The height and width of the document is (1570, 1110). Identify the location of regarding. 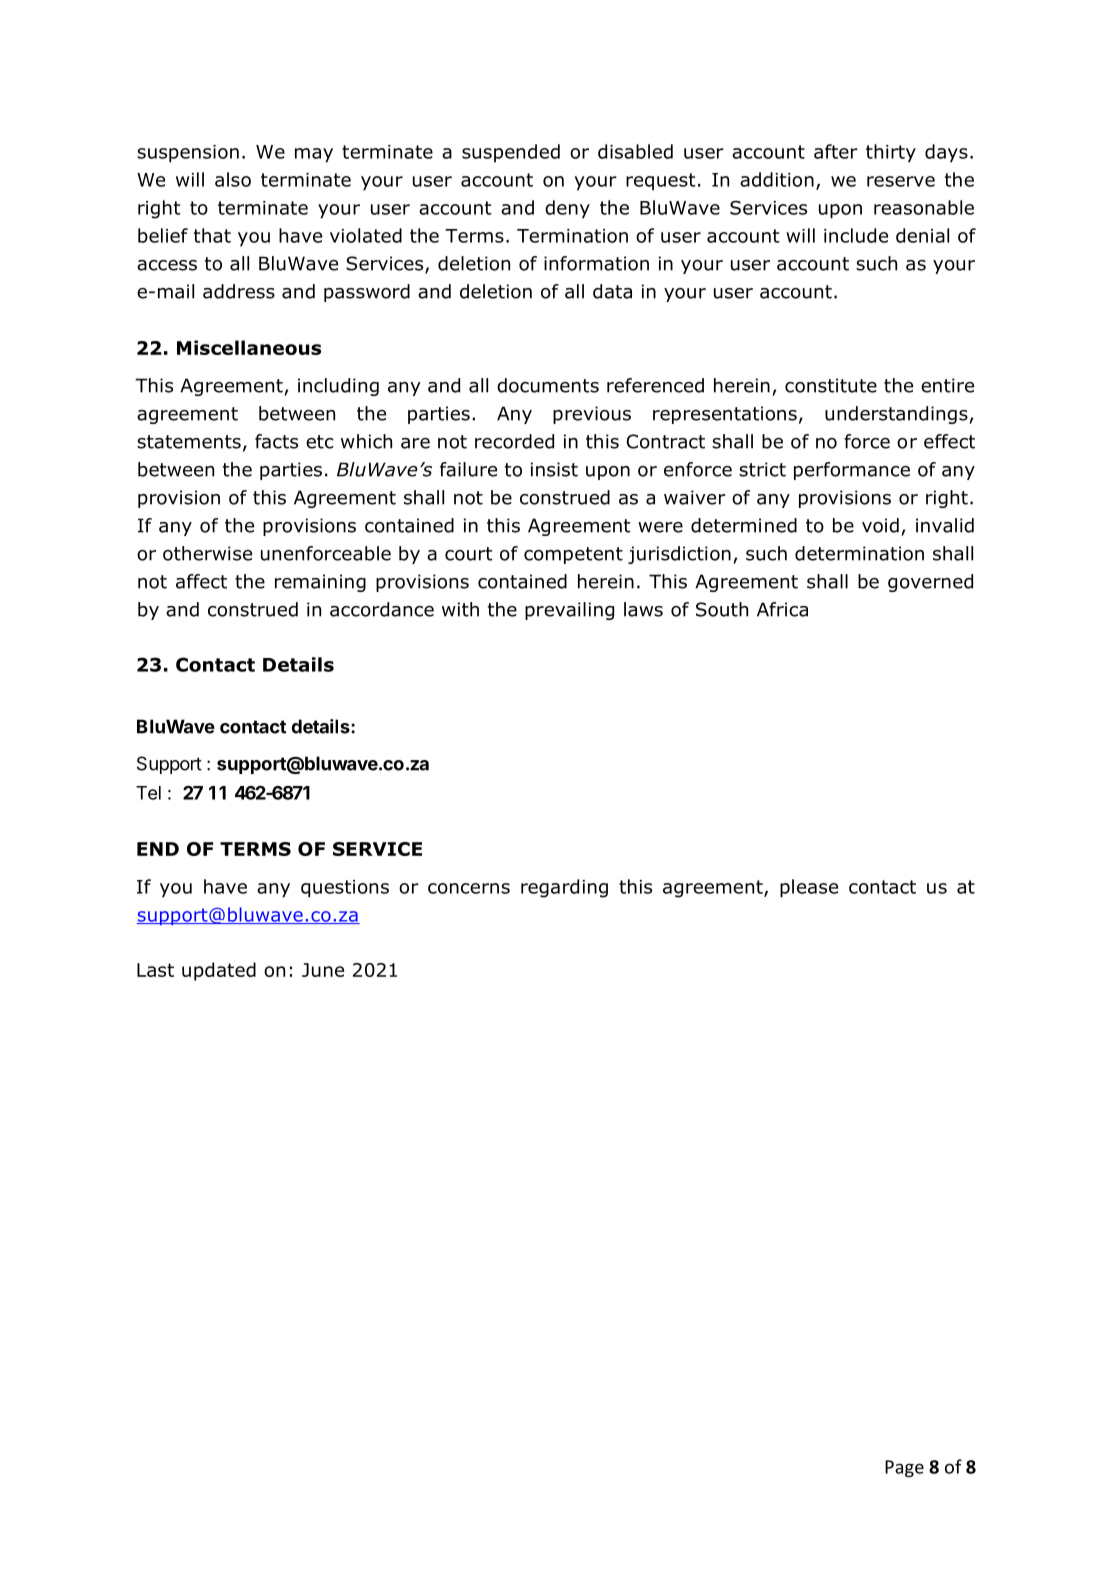
(564, 888).
